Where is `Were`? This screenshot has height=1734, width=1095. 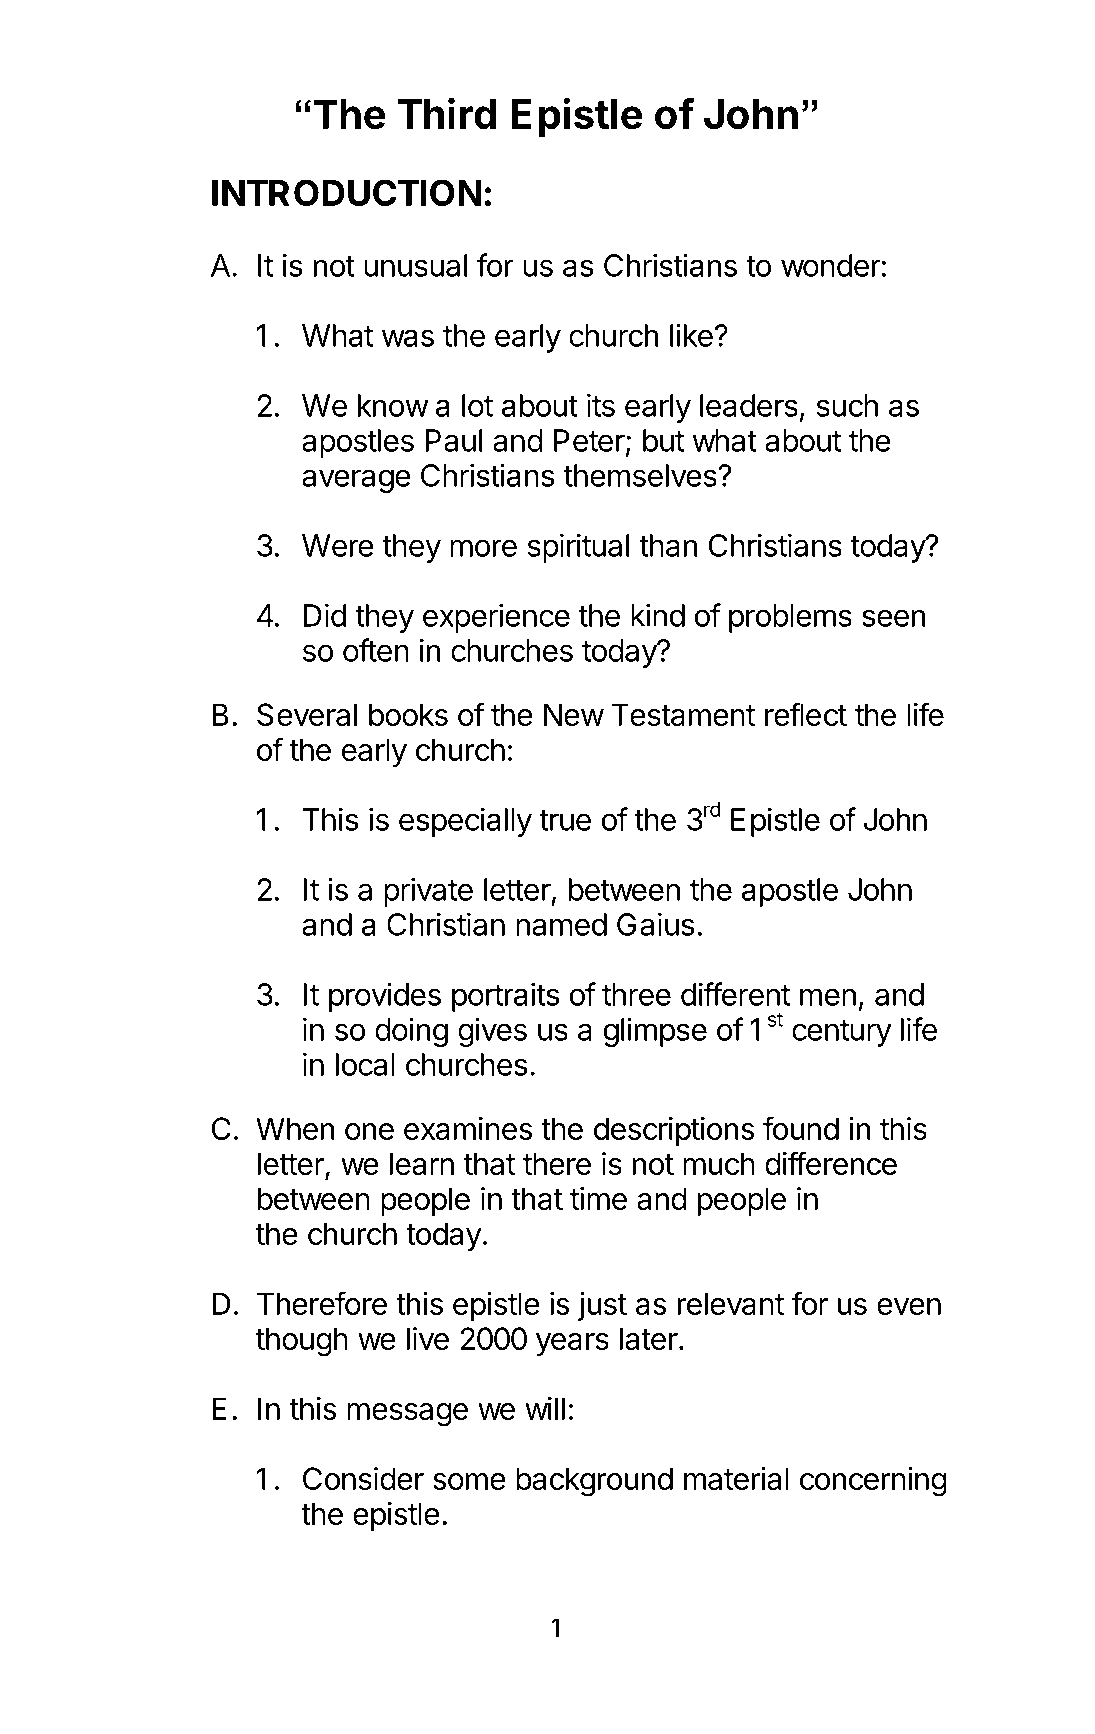
Were is located at coordinates (338, 545).
